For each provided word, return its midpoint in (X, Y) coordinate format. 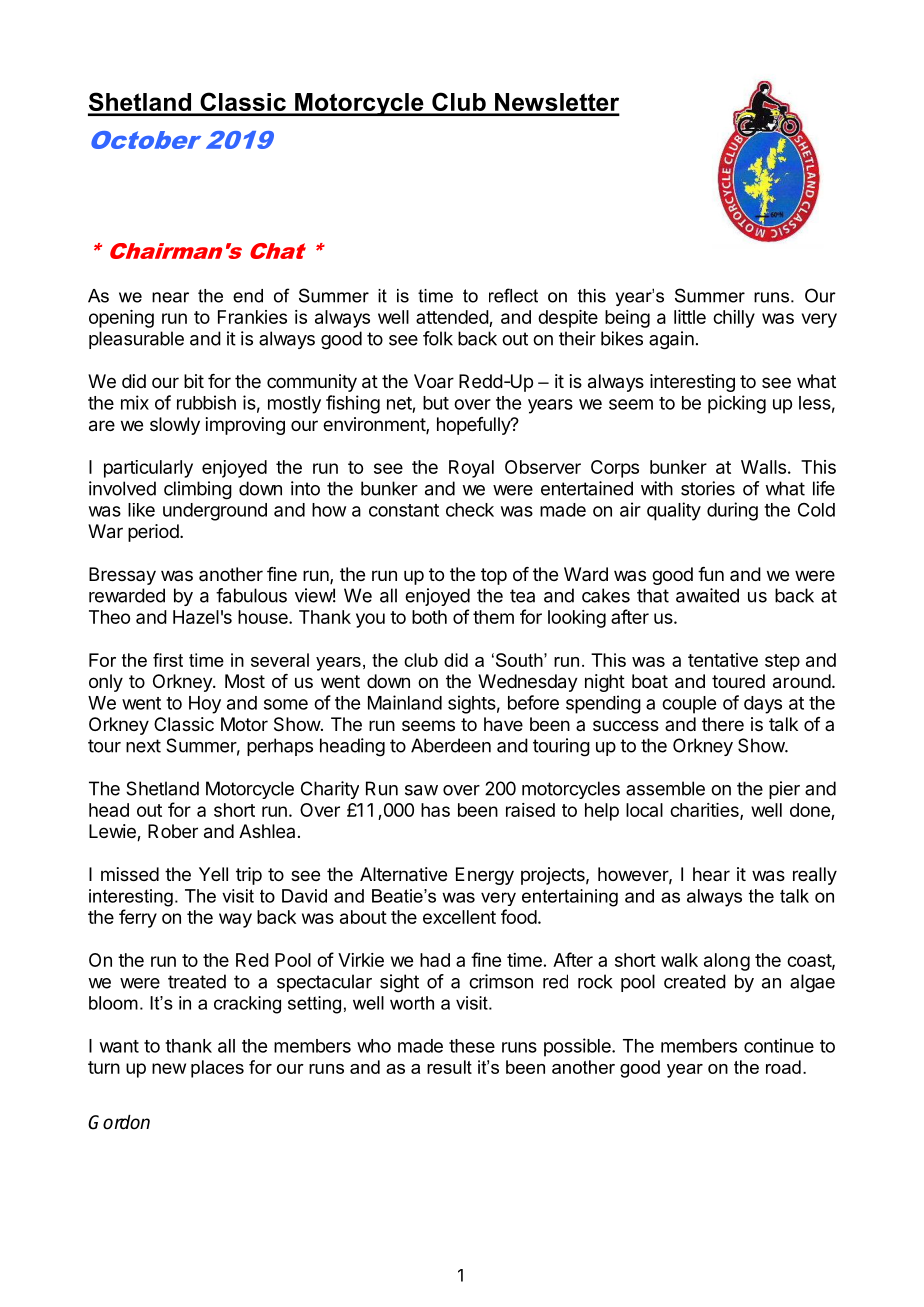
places (217, 1069)
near (170, 297)
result (449, 1067)
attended (452, 317)
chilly (734, 319)
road (783, 1067)
